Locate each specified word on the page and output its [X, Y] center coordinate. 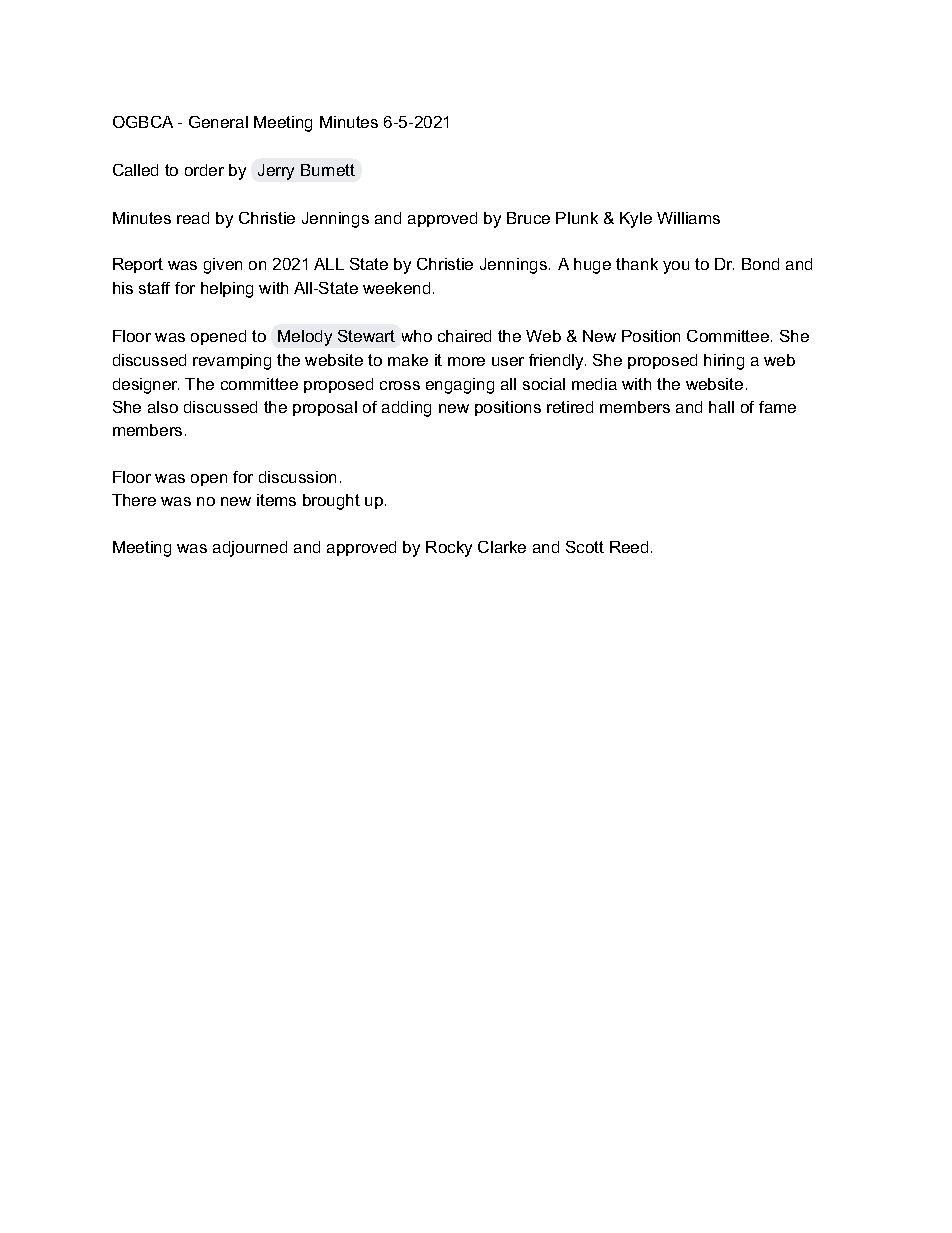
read [193, 218]
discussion [297, 477]
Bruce [528, 218]
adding [406, 409]
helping [227, 290]
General [218, 122]
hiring [724, 362]
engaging [460, 386]
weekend [396, 288]
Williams [688, 218]
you [676, 267]
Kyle [636, 220]
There [134, 500]
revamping [232, 362]
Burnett [328, 170]
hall [721, 407]
